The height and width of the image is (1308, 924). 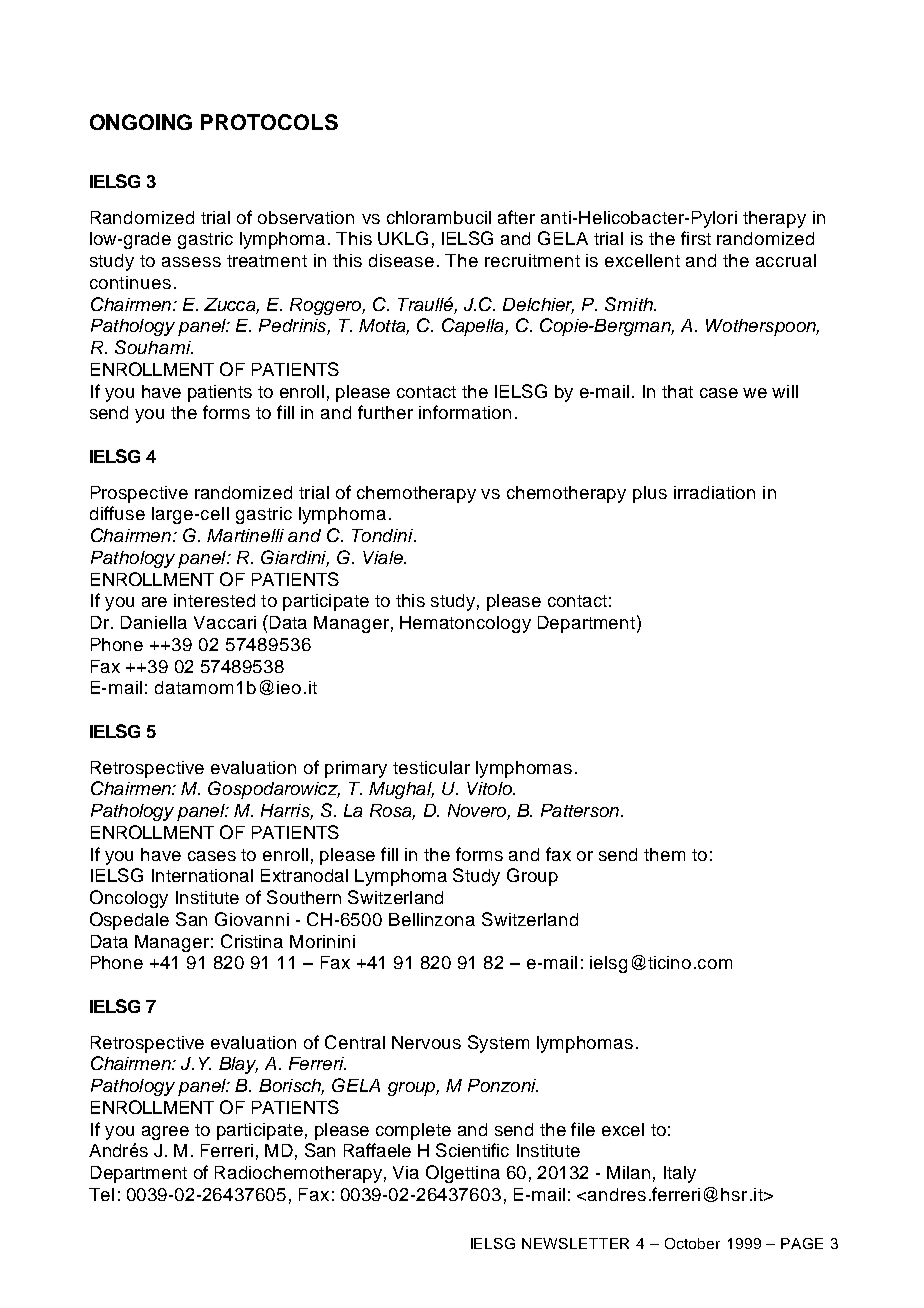 I want to click on Prospective, so click(x=139, y=494).
